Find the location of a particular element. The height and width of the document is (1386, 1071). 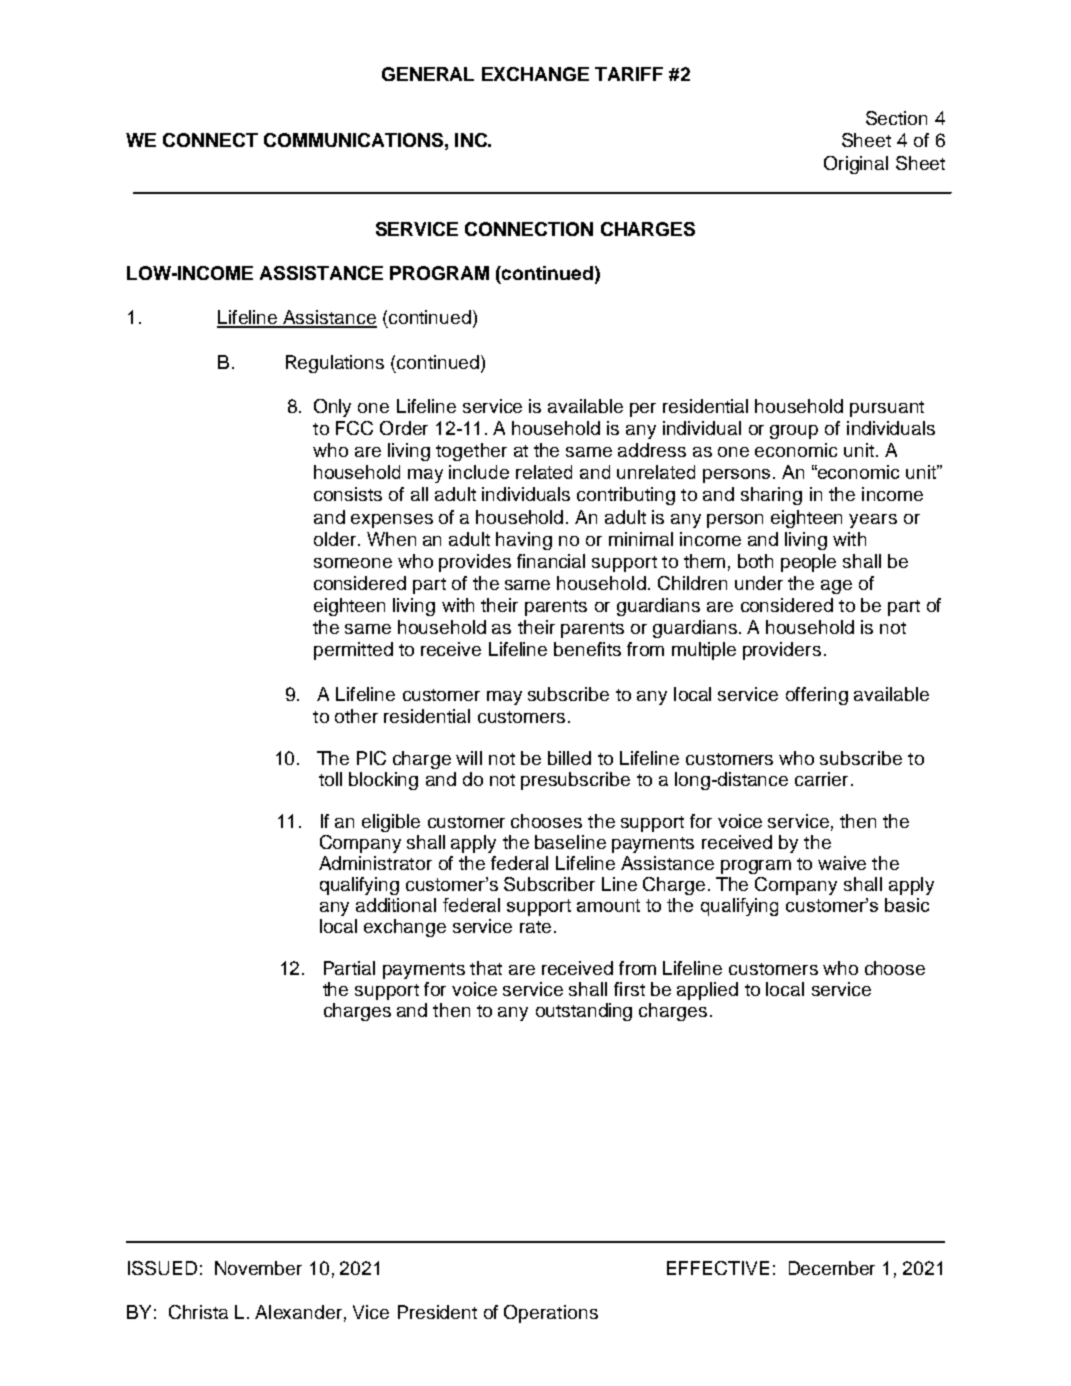

sharing is located at coordinates (771, 496).
